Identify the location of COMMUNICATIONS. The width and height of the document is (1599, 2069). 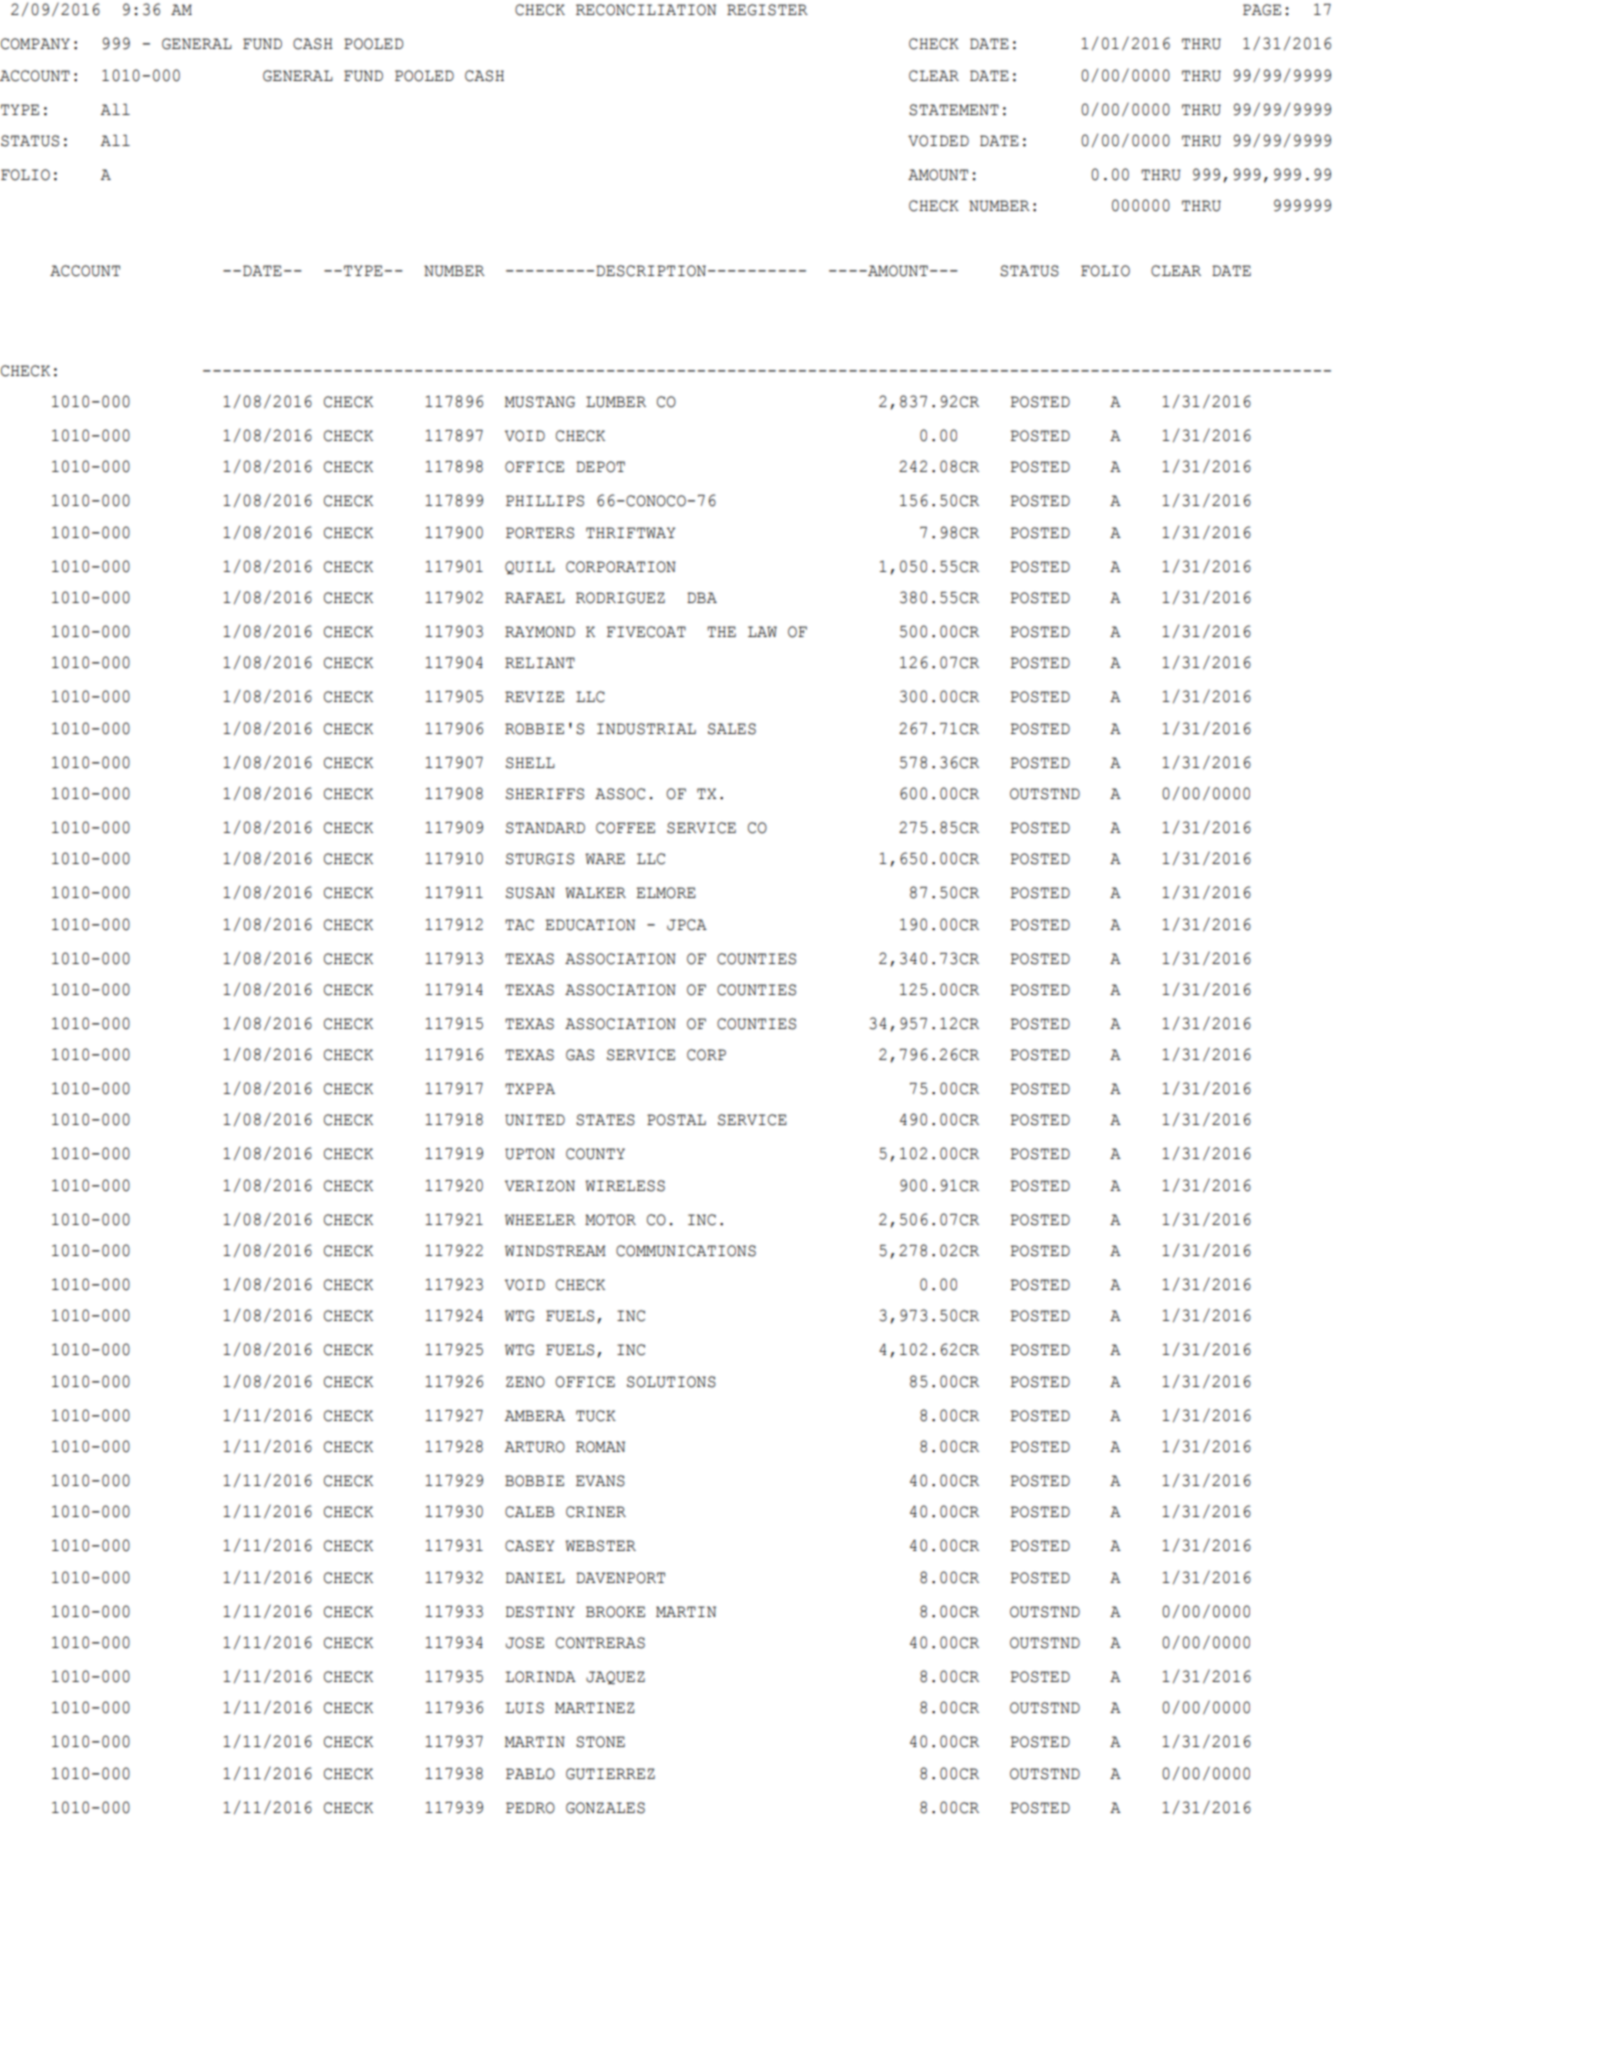
(686, 1251).
